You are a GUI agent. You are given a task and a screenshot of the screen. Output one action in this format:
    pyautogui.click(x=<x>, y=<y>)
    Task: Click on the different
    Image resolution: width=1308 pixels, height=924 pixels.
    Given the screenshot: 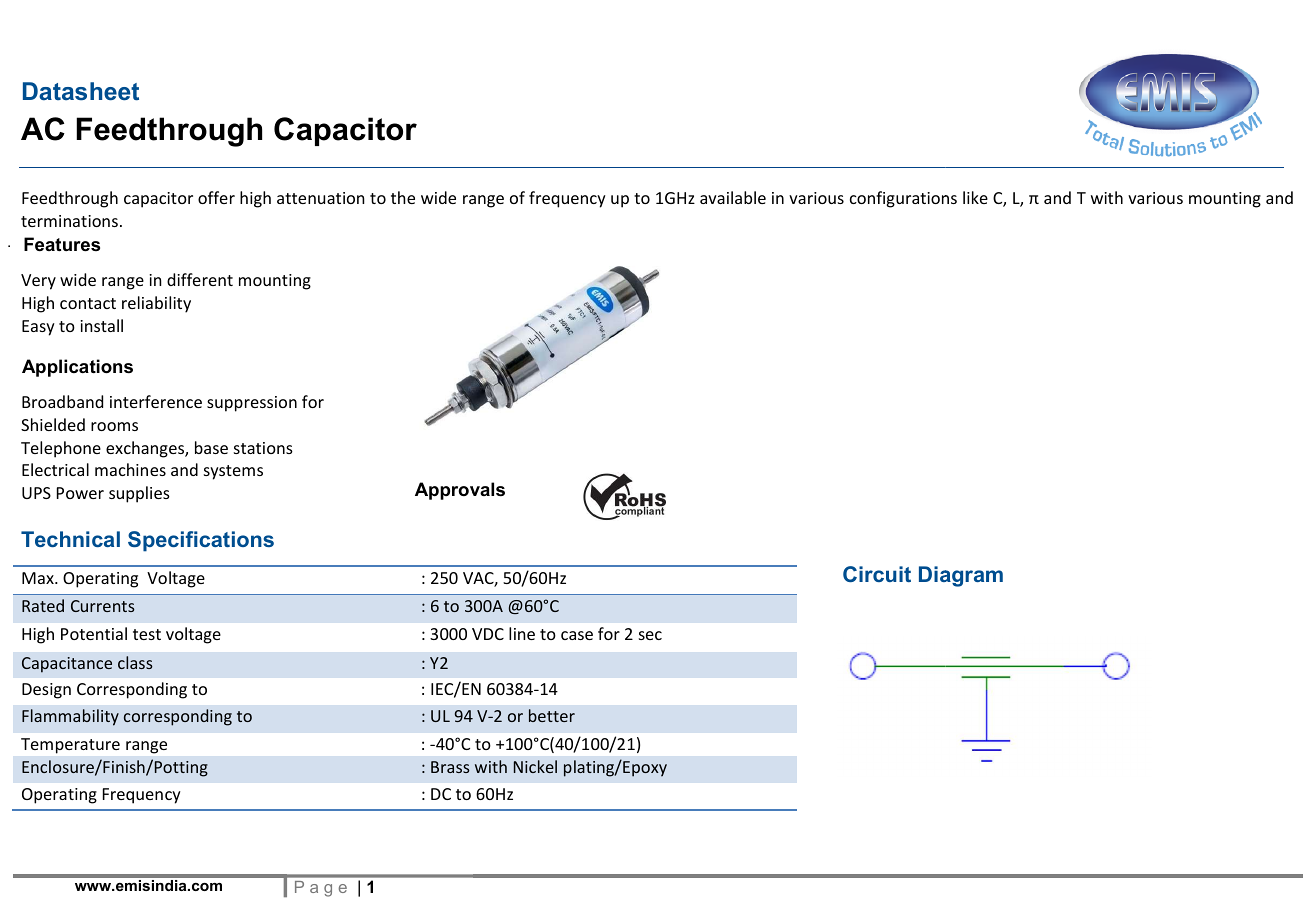 What is the action you would take?
    pyautogui.click(x=200, y=279)
